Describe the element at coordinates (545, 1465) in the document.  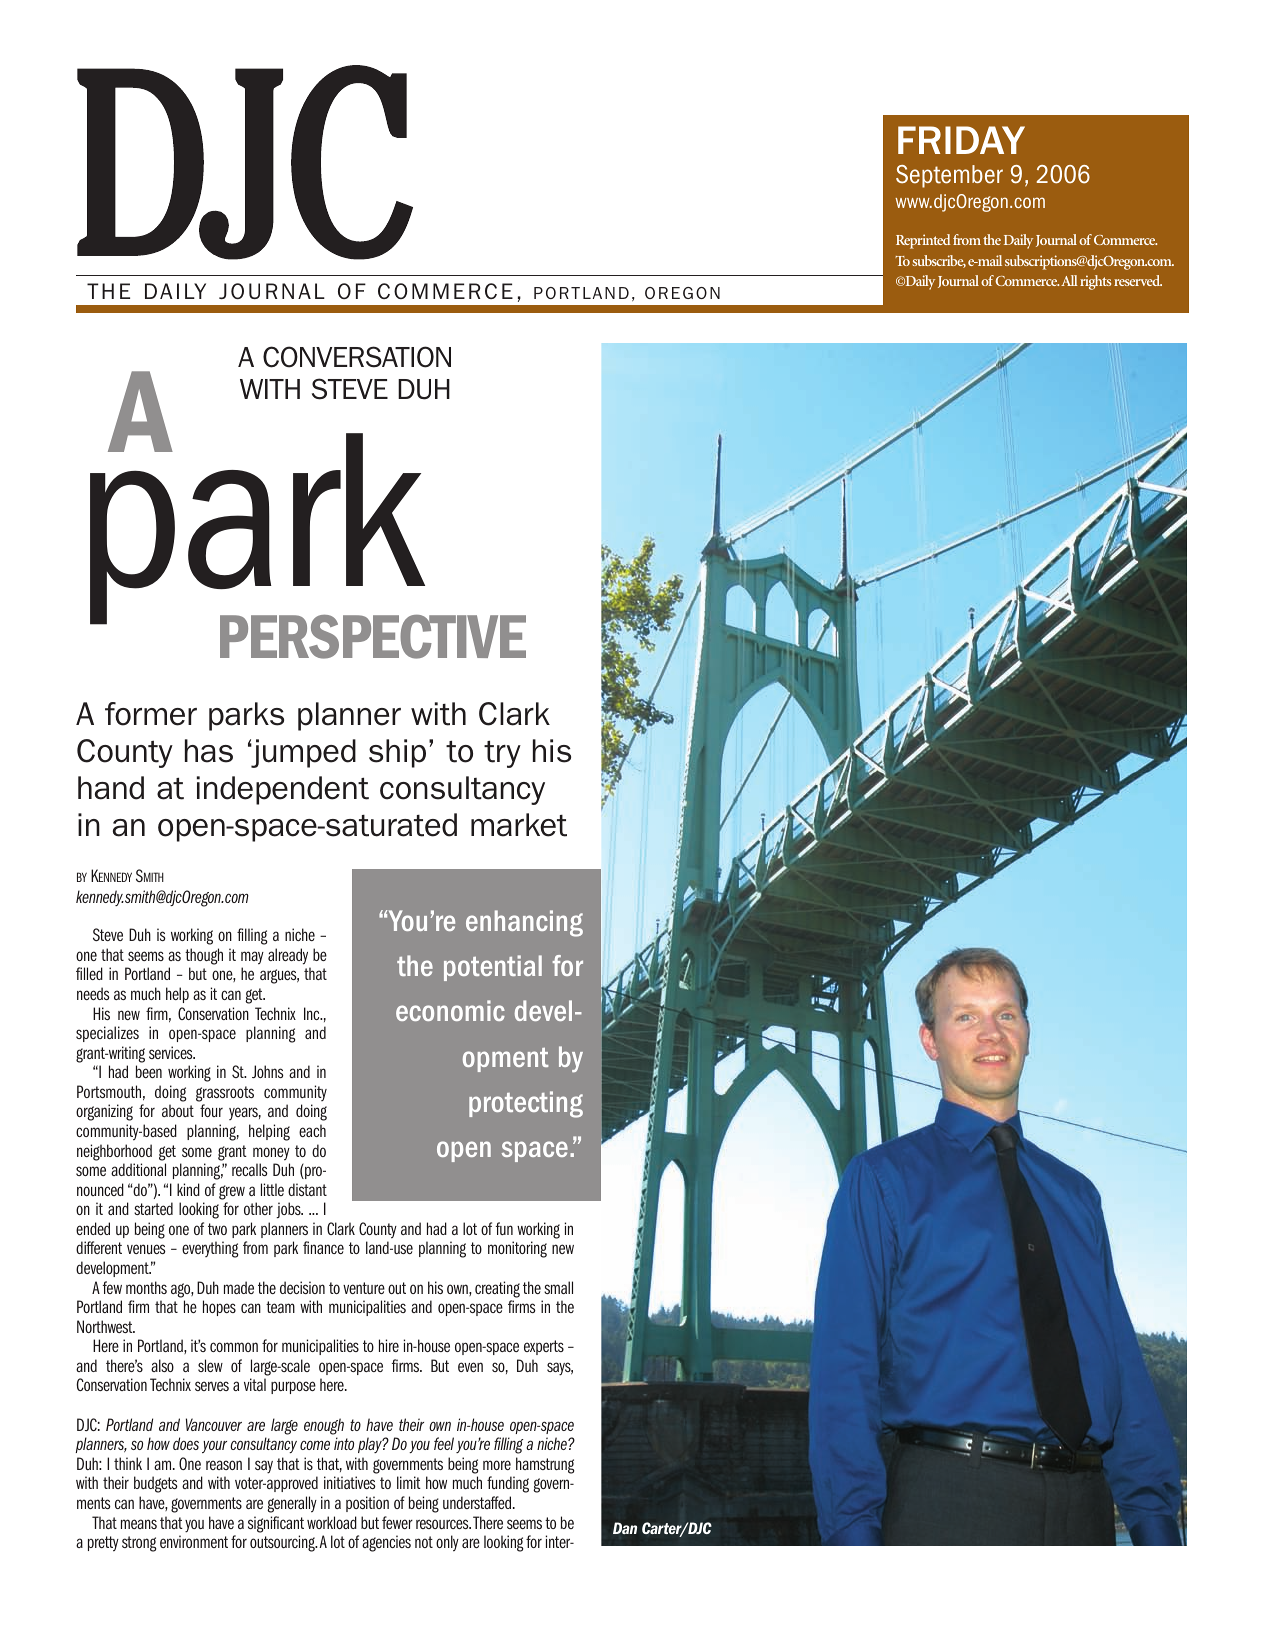
I see `hamstrung` at that location.
